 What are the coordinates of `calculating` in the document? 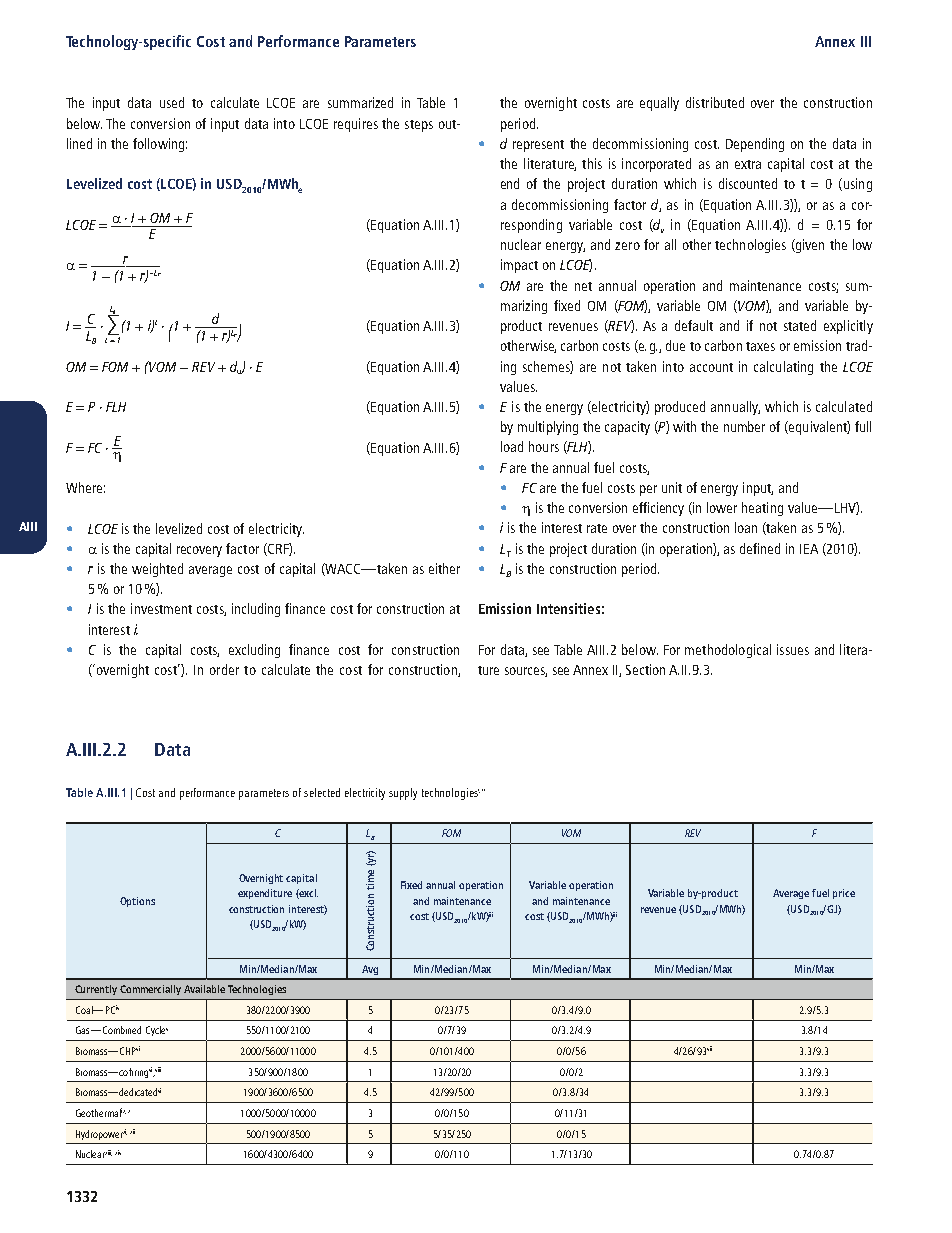 It's located at (783, 368).
